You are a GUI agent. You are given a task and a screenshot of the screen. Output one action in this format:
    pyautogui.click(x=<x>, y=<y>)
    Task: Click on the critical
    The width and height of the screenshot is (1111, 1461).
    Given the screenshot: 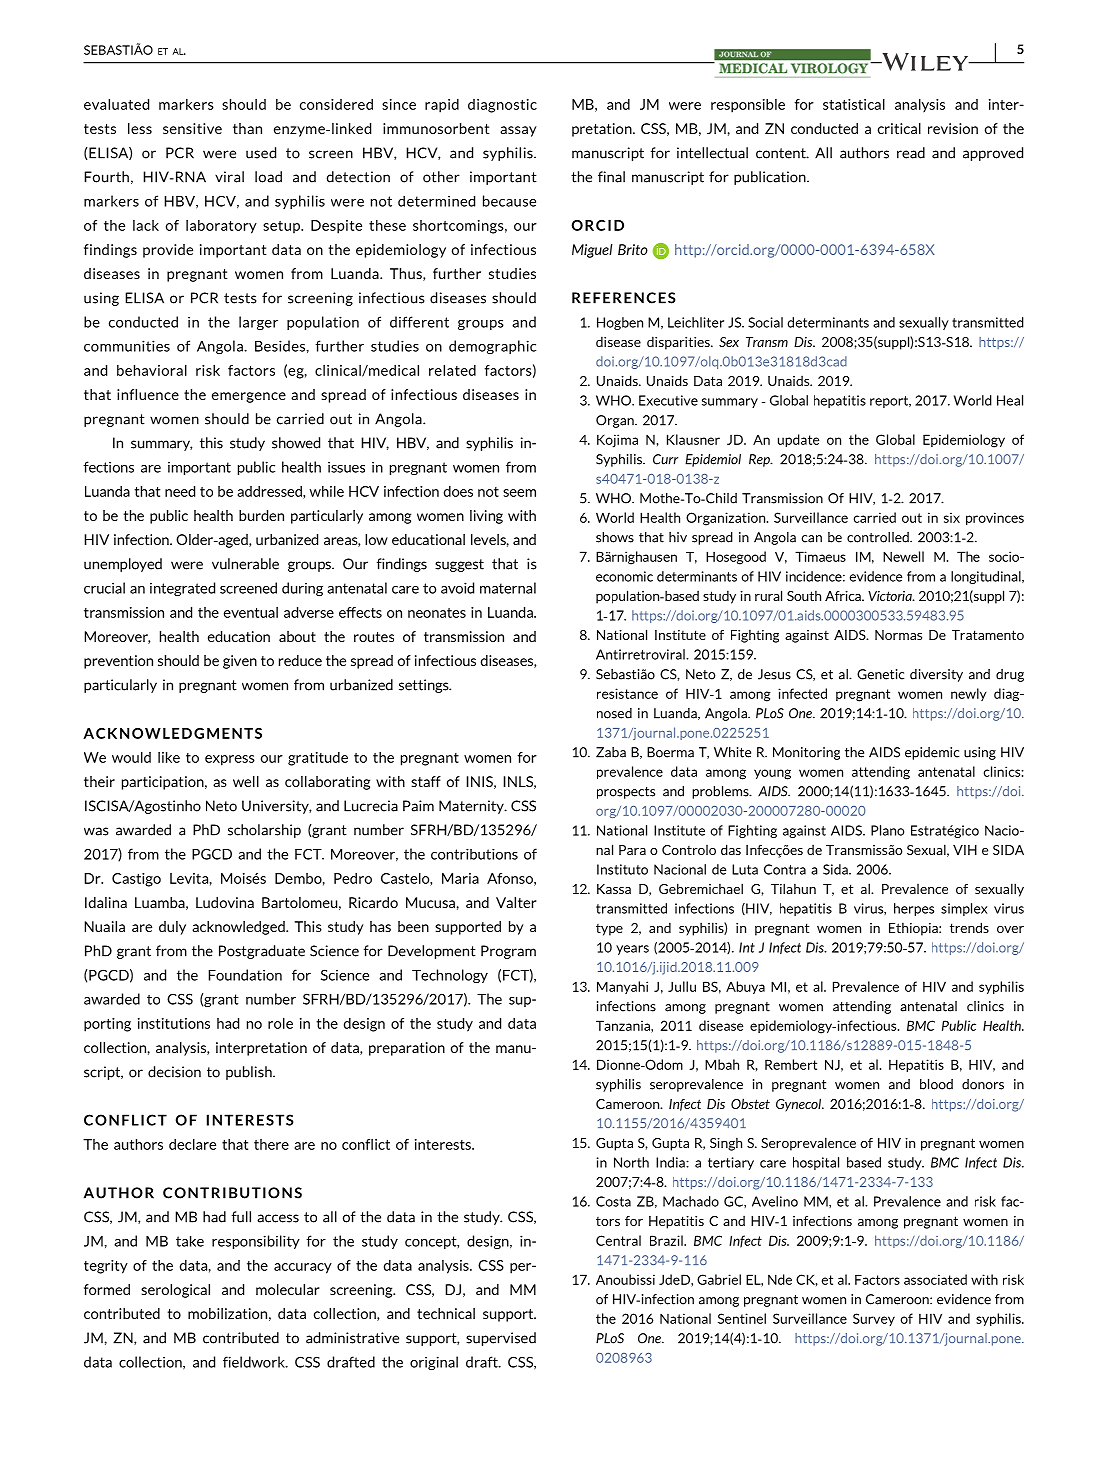 What is the action you would take?
    pyautogui.click(x=899, y=128)
